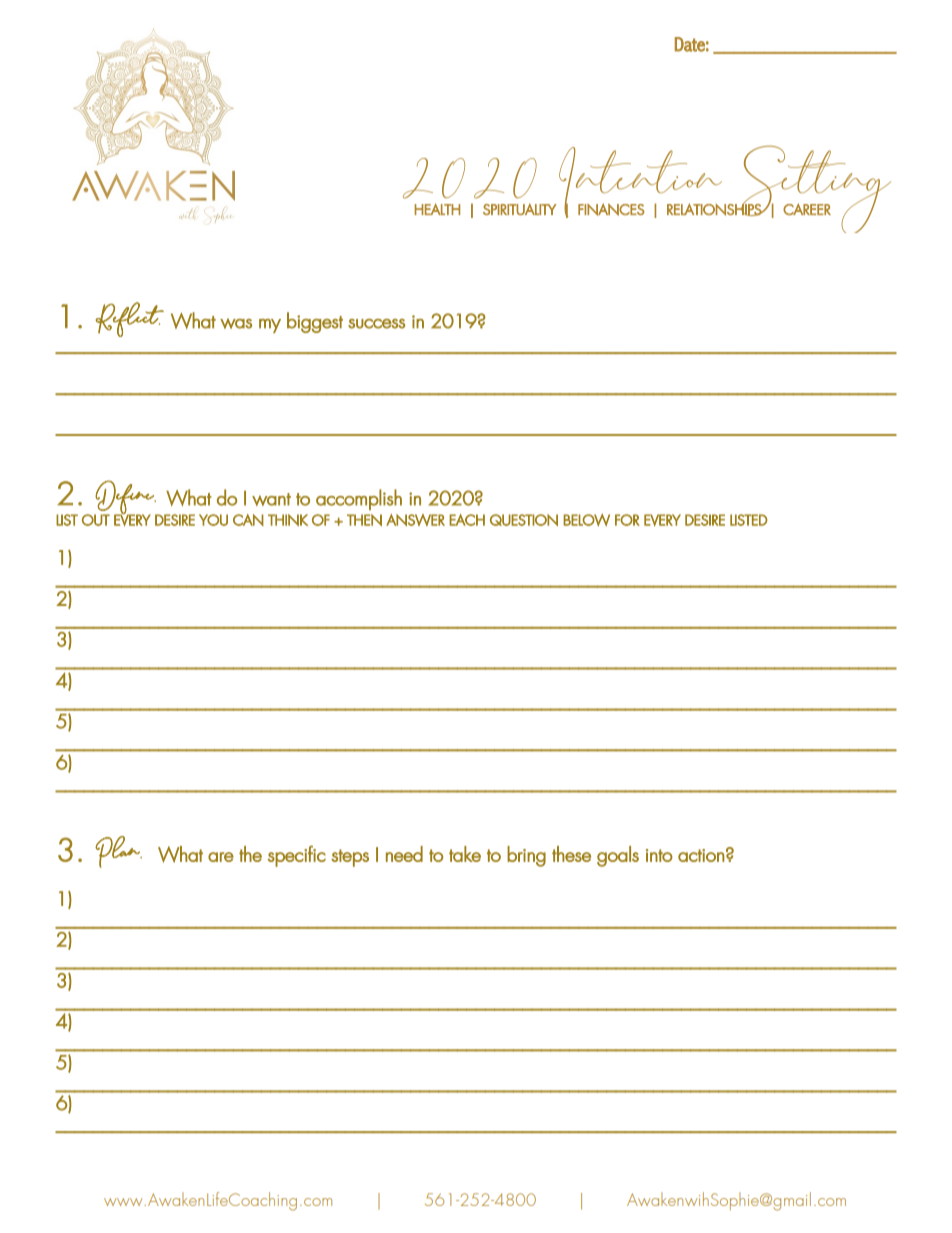 This screenshot has width=952, height=1233. I want to click on CAREER, so click(807, 209).
